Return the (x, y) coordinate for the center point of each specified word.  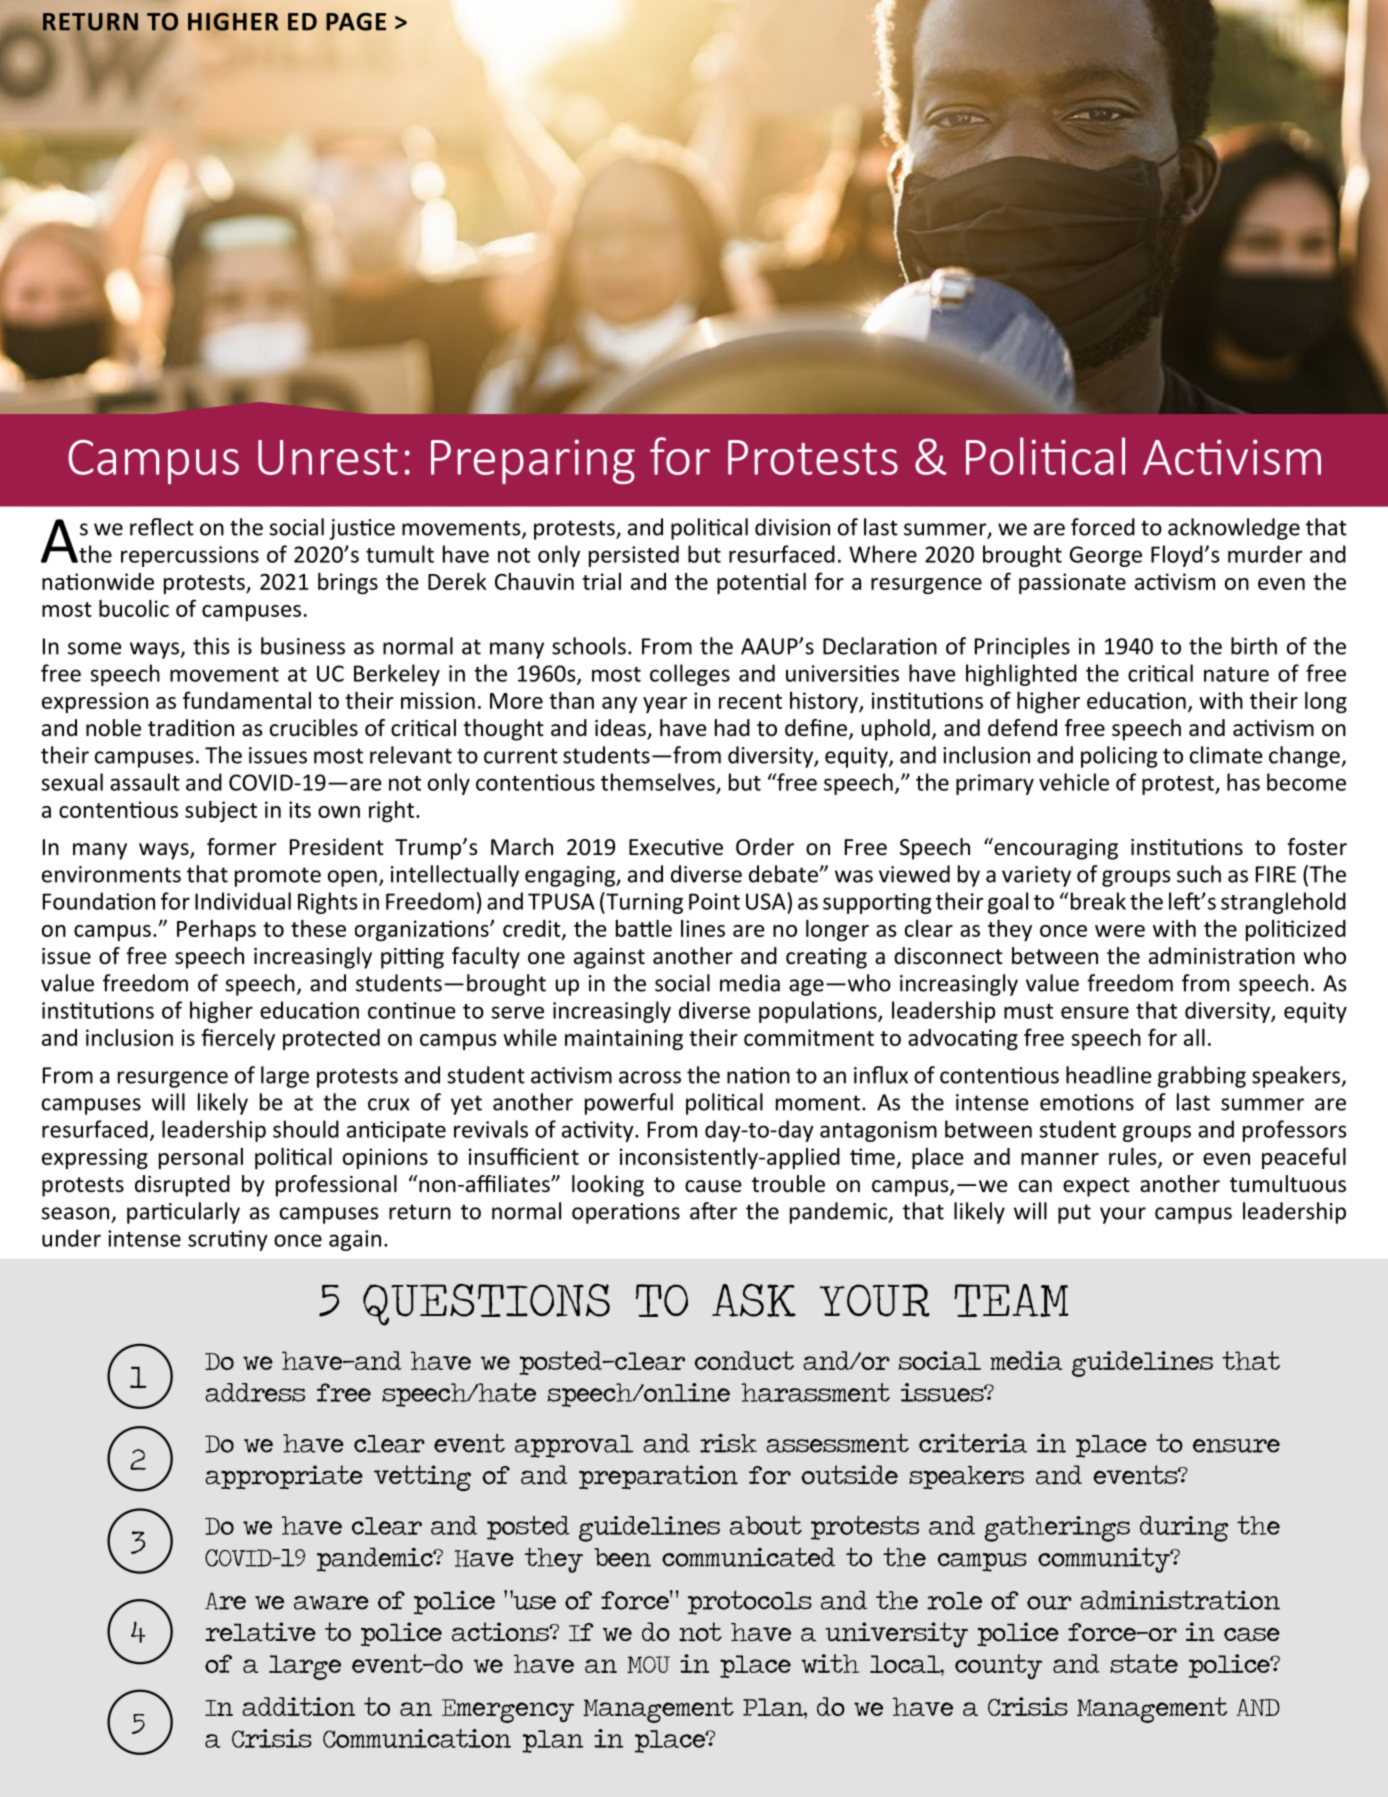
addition (298, 1706)
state (1144, 1663)
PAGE (356, 22)
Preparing (533, 461)
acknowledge (1234, 529)
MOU (648, 1664)
